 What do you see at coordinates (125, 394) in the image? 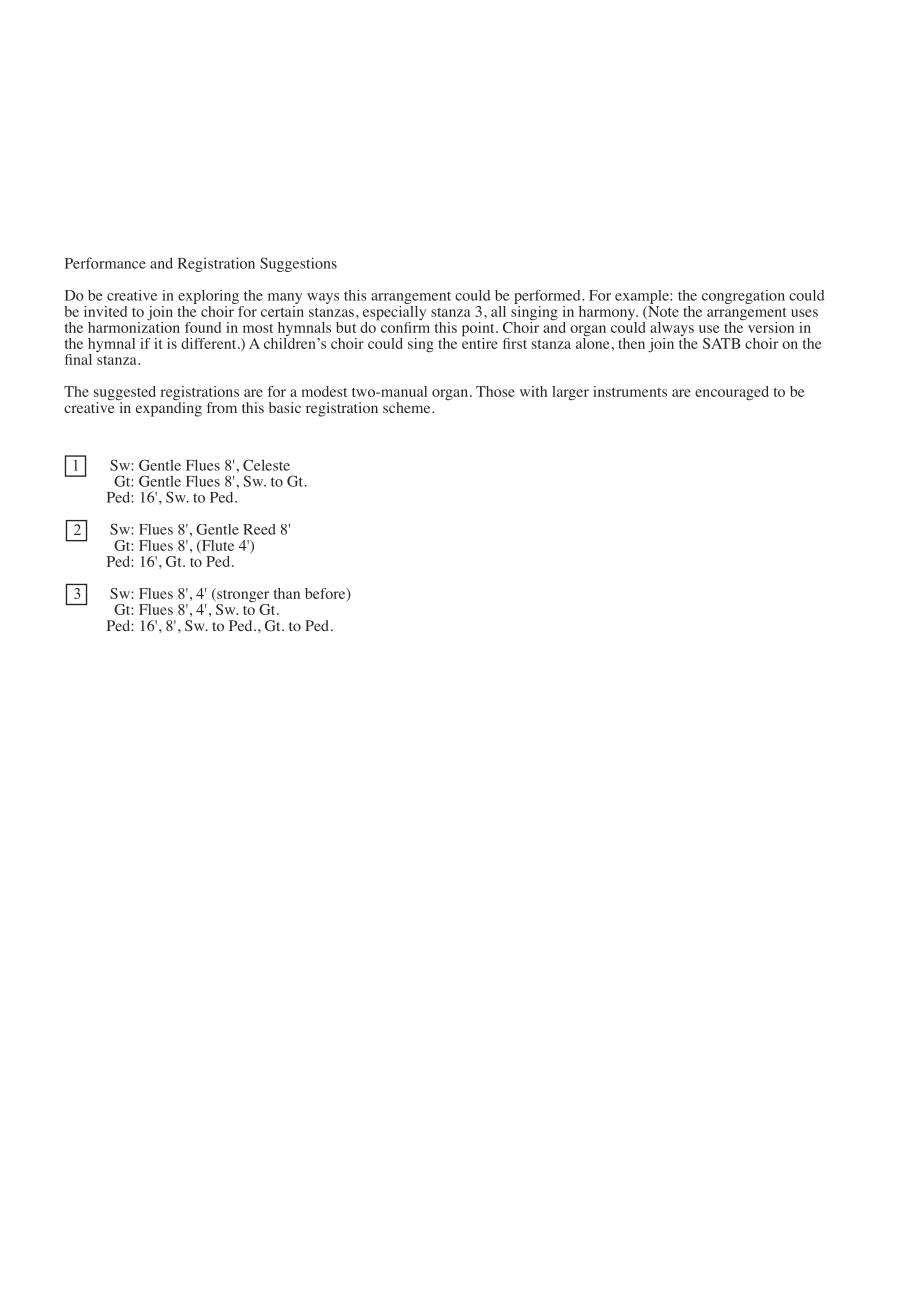
I see `suggested` at bounding box center [125, 394].
